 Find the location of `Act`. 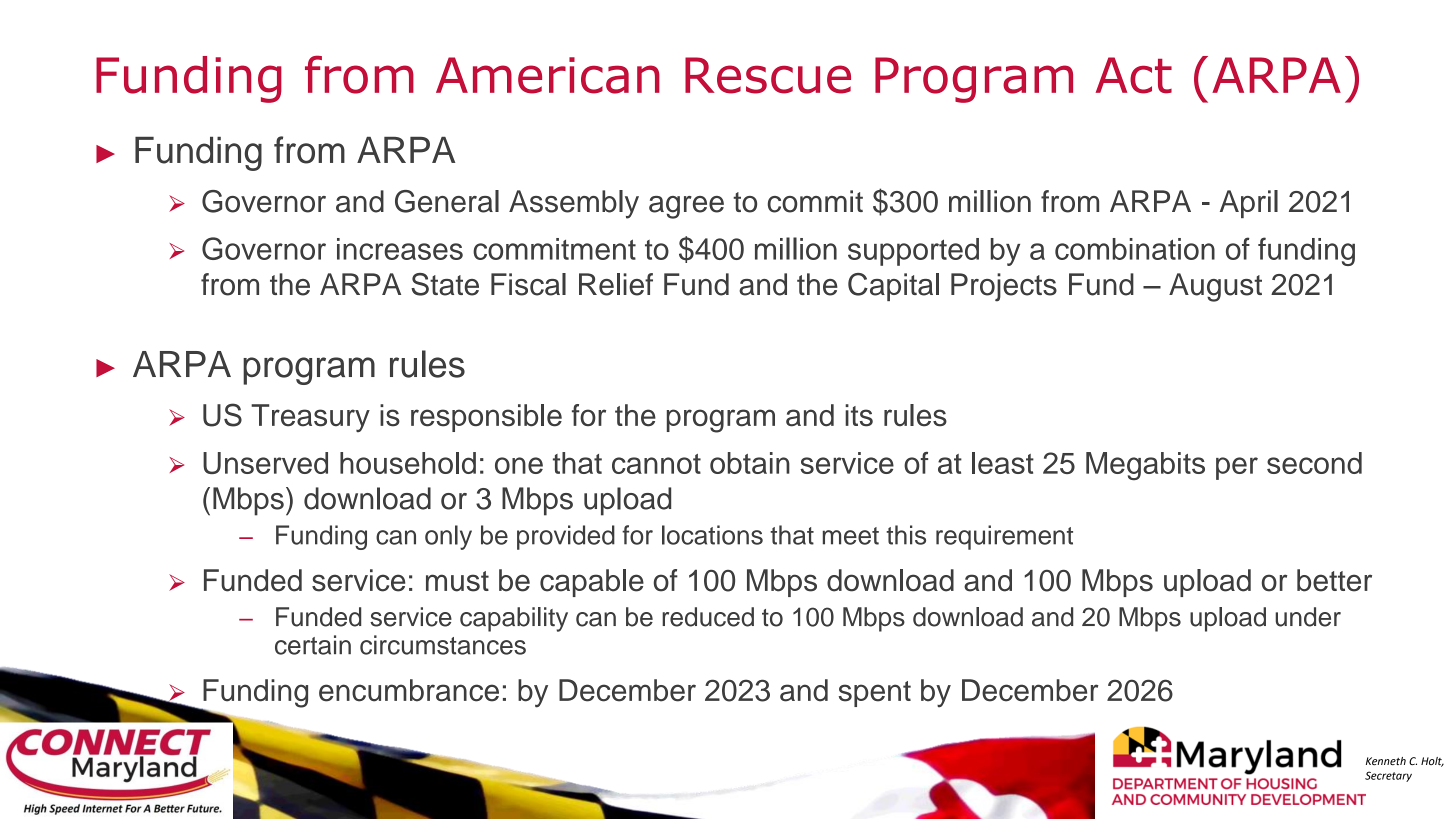

Act is located at coordinates (1134, 75).
